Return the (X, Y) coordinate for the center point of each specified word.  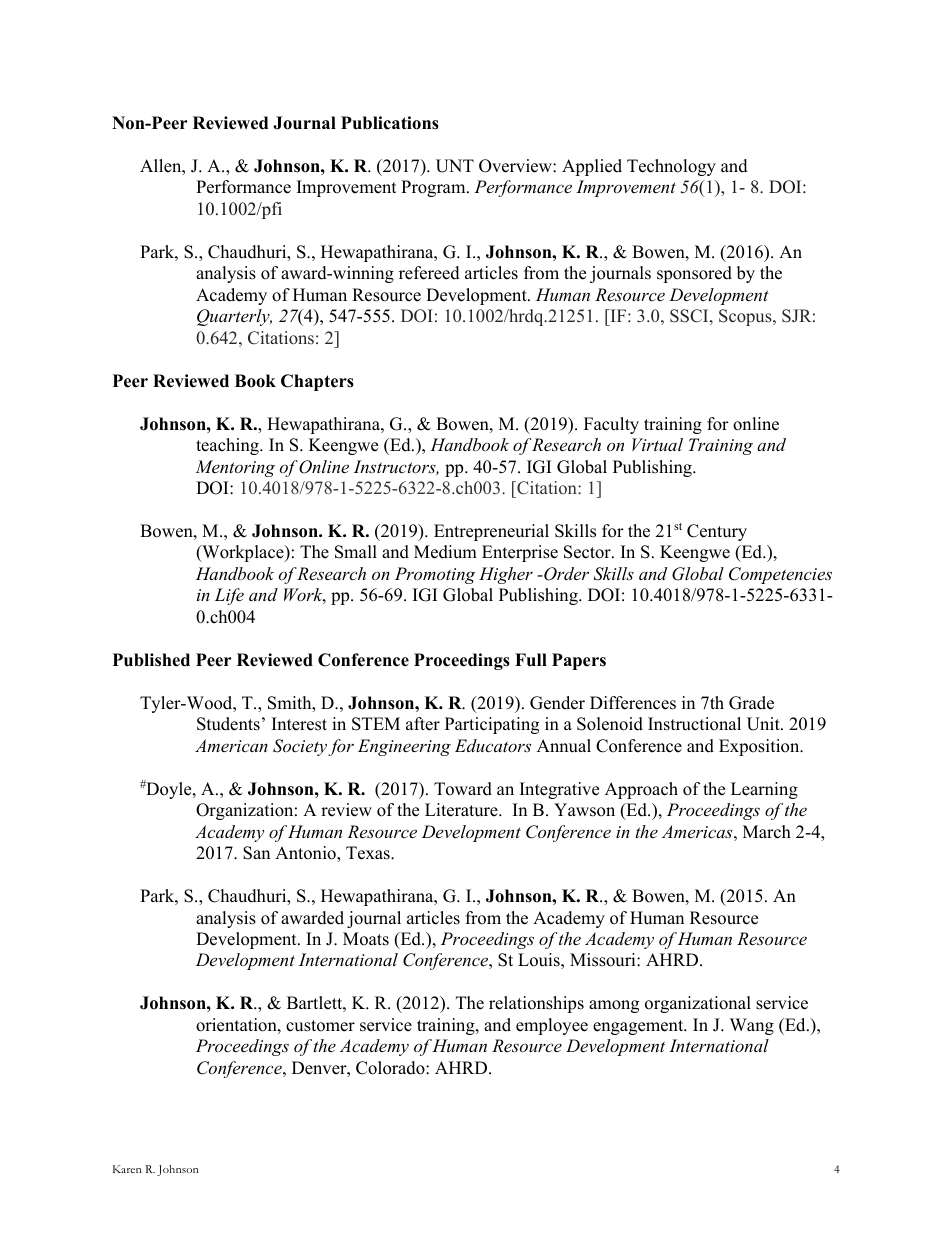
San (256, 853)
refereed (429, 273)
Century (717, 532)
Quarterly (234, 317)
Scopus (746, 317)
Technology (671, 167)
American (231, 745)
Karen (127, 1169)
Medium (445, 552)
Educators (493, 745)
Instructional (694, 724)
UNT (455, 166)
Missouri (604, 960)
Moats (366, 939)
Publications (390, 123)
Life (229, 596)
